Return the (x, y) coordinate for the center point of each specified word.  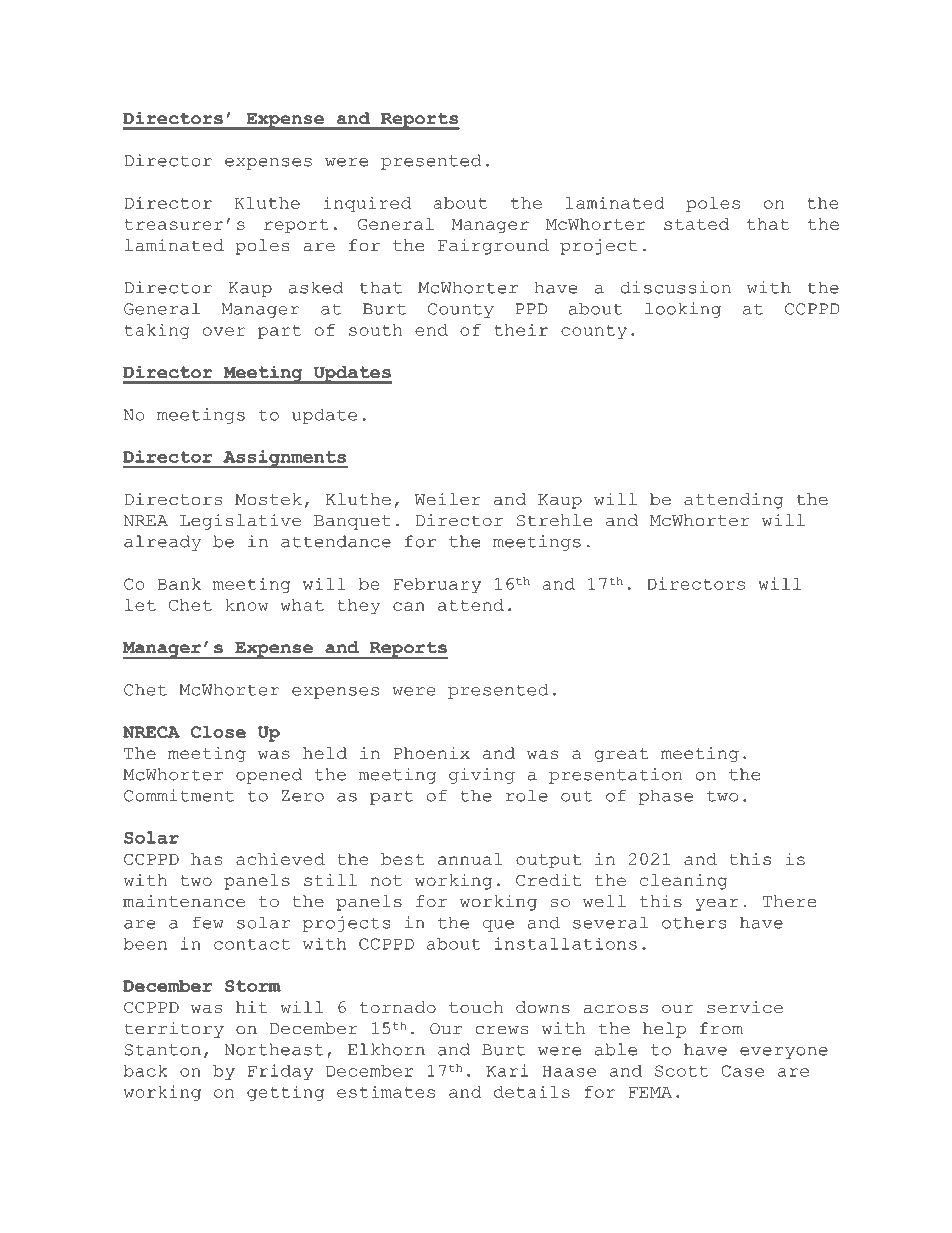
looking (683, 310)
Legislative (240, 522)
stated (696, 224)
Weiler (448, 499)
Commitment (179, 795)
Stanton (163, 1050)
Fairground (493, 247)
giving (482, 776)
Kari (507, 1070)
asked (316, 287)
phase (666, 797)
